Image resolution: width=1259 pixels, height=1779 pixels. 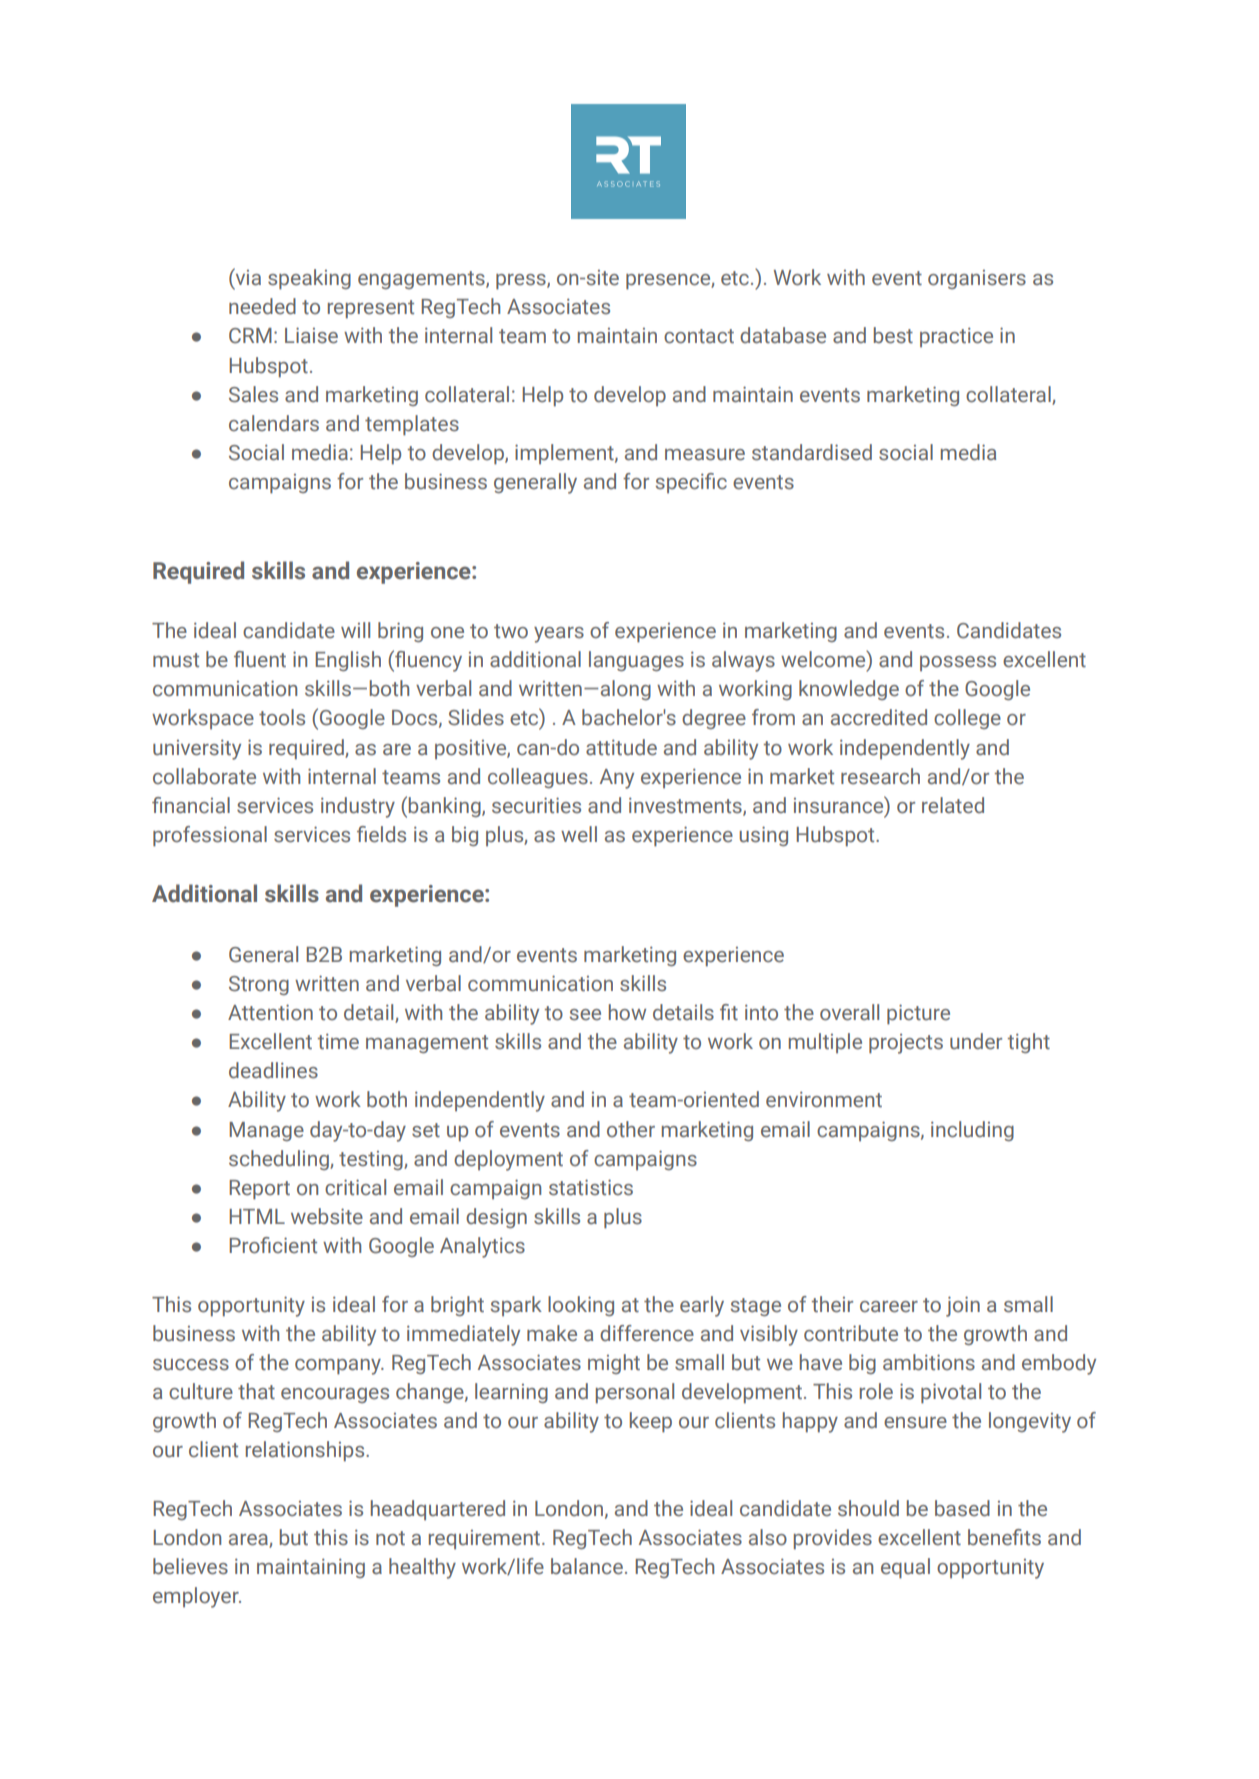 I want to click on Strong, so click(x=259, y=985).
